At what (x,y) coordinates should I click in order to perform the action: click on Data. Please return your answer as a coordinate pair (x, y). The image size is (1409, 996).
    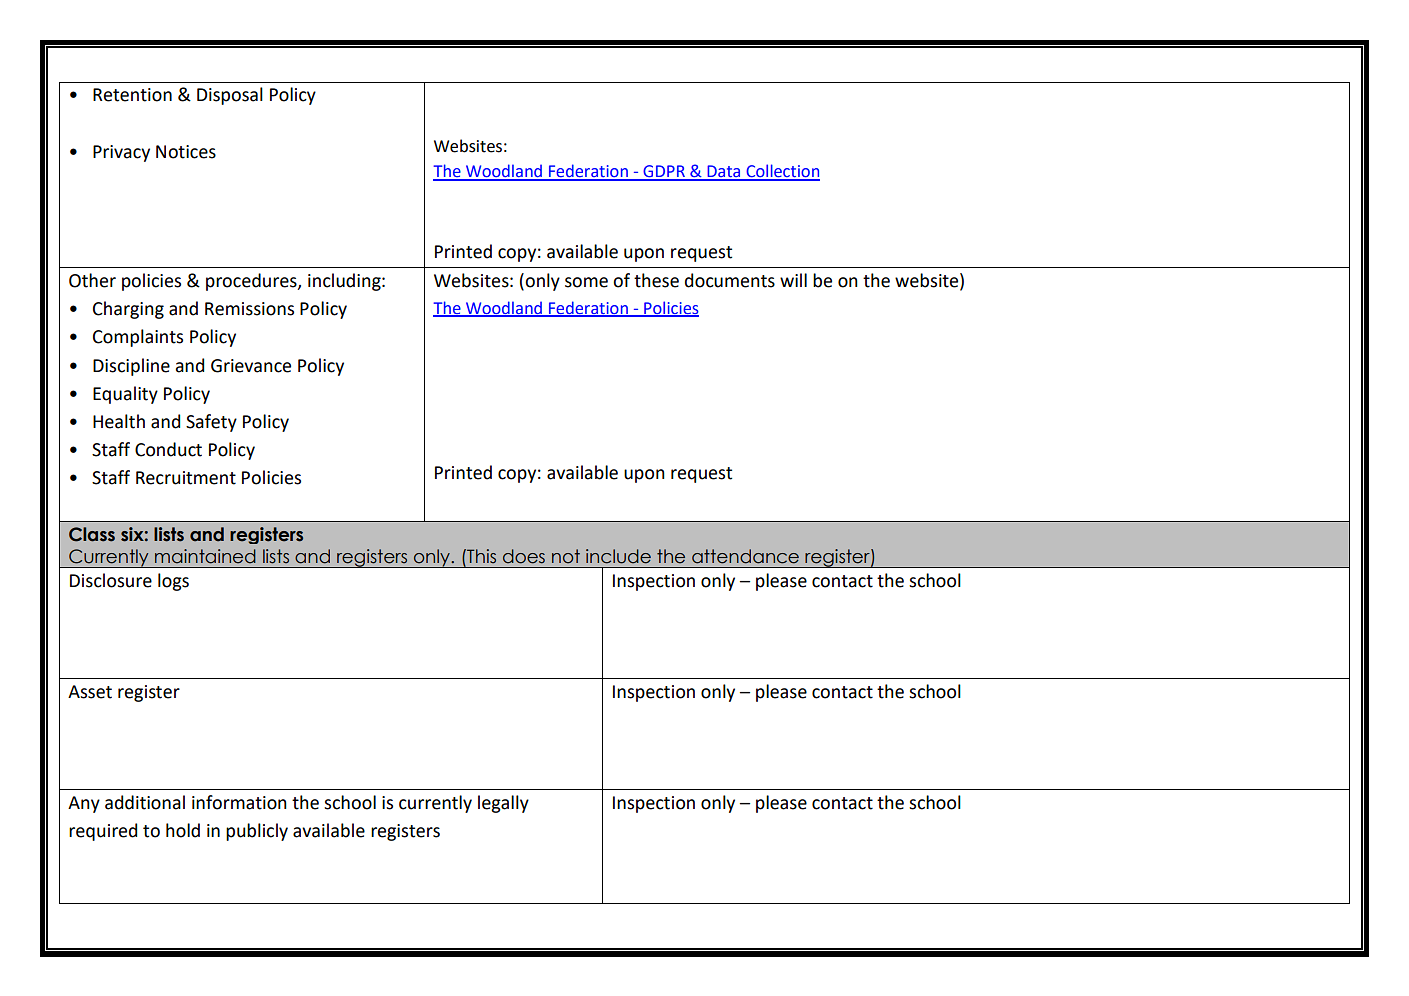
    Looking at the image, I should click on (724, 172).
